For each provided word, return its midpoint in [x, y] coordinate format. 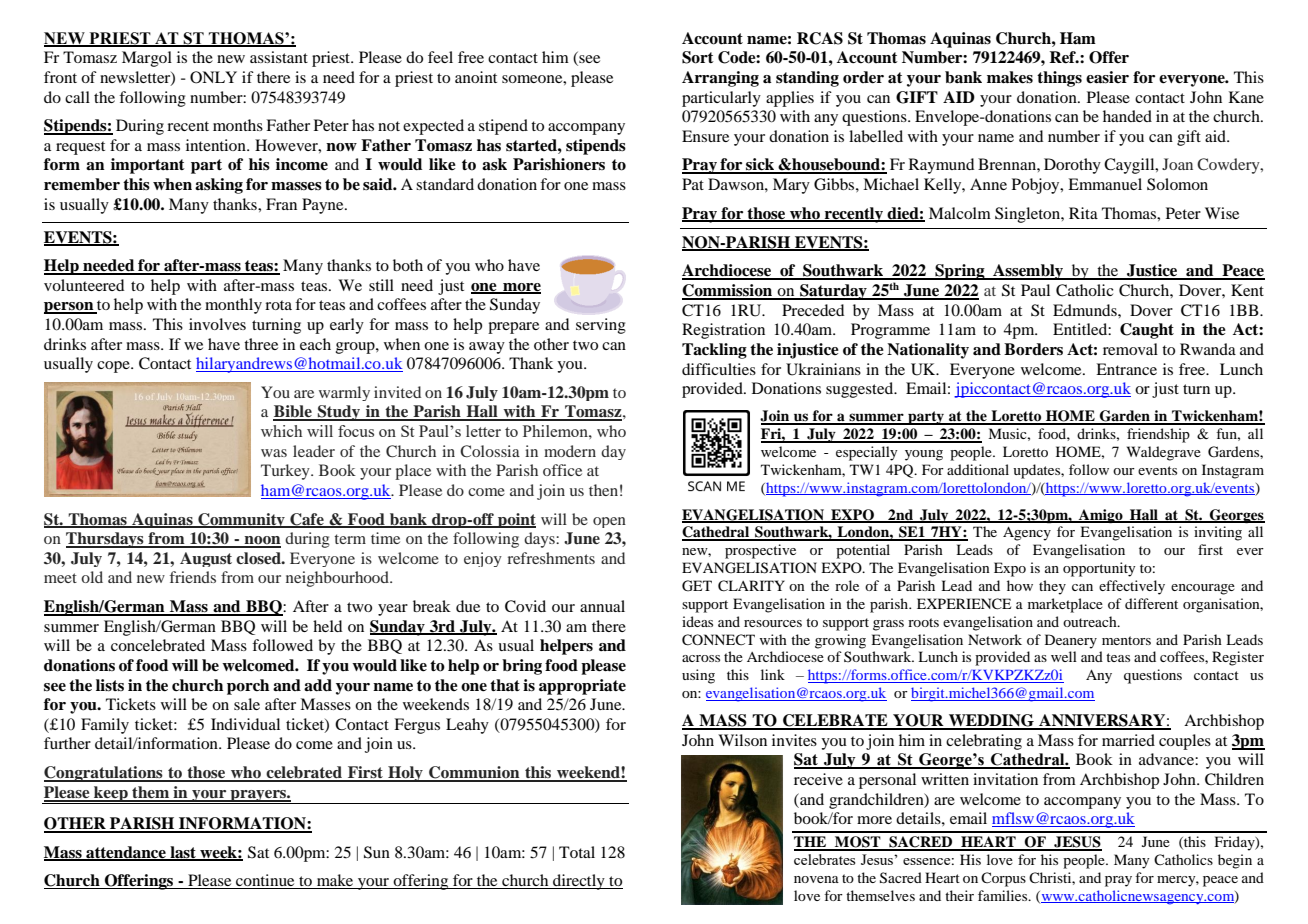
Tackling [714, 351]
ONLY [213, 77]
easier [1107, 77]
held [327, 626]
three [261, 344]
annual [602, 606]
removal [1130, 349]
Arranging [720, 79]
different [1151, 603]
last [183, 853]
